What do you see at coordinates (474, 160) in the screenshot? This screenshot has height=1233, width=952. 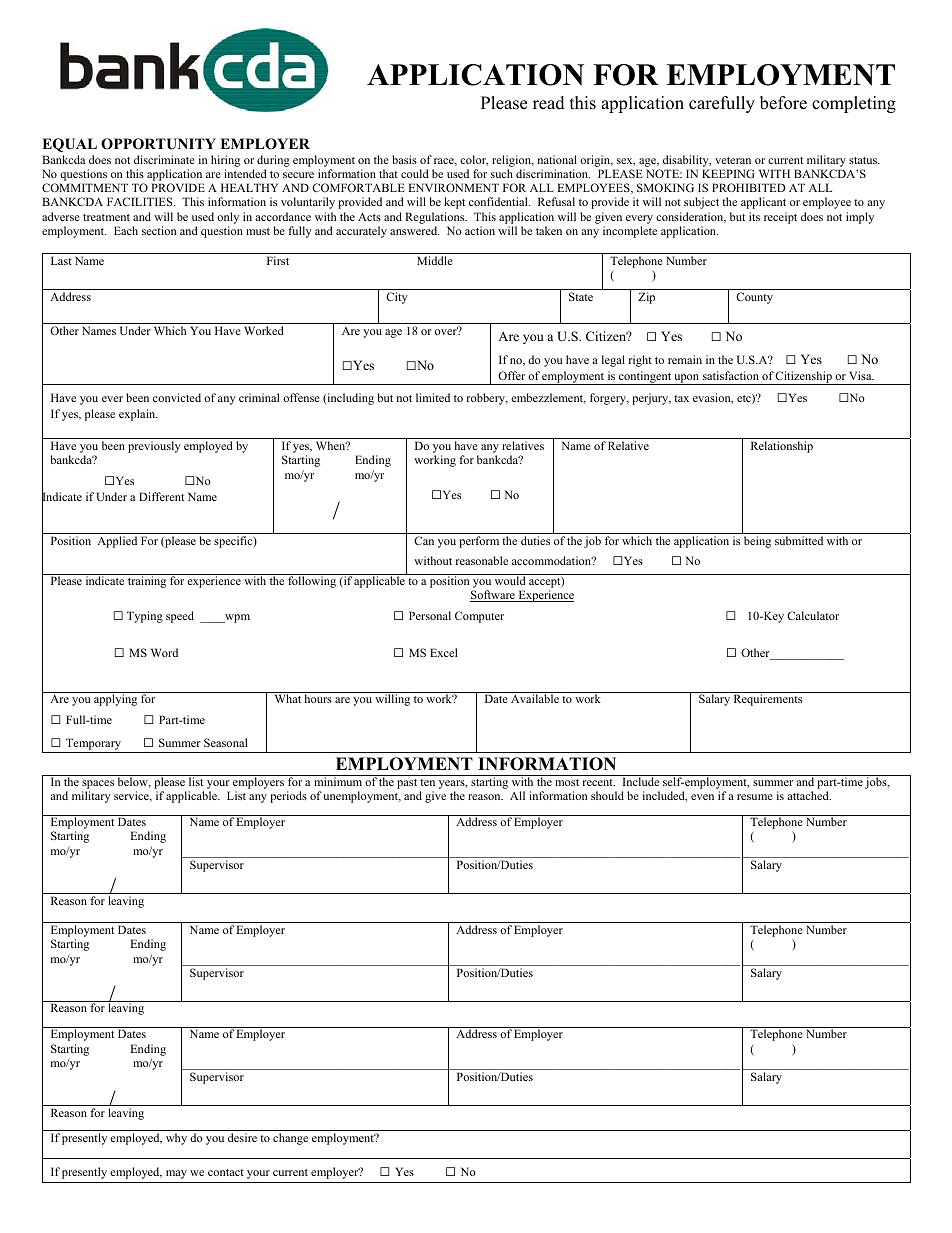 I see `color` at bounding box center [474, 160].
